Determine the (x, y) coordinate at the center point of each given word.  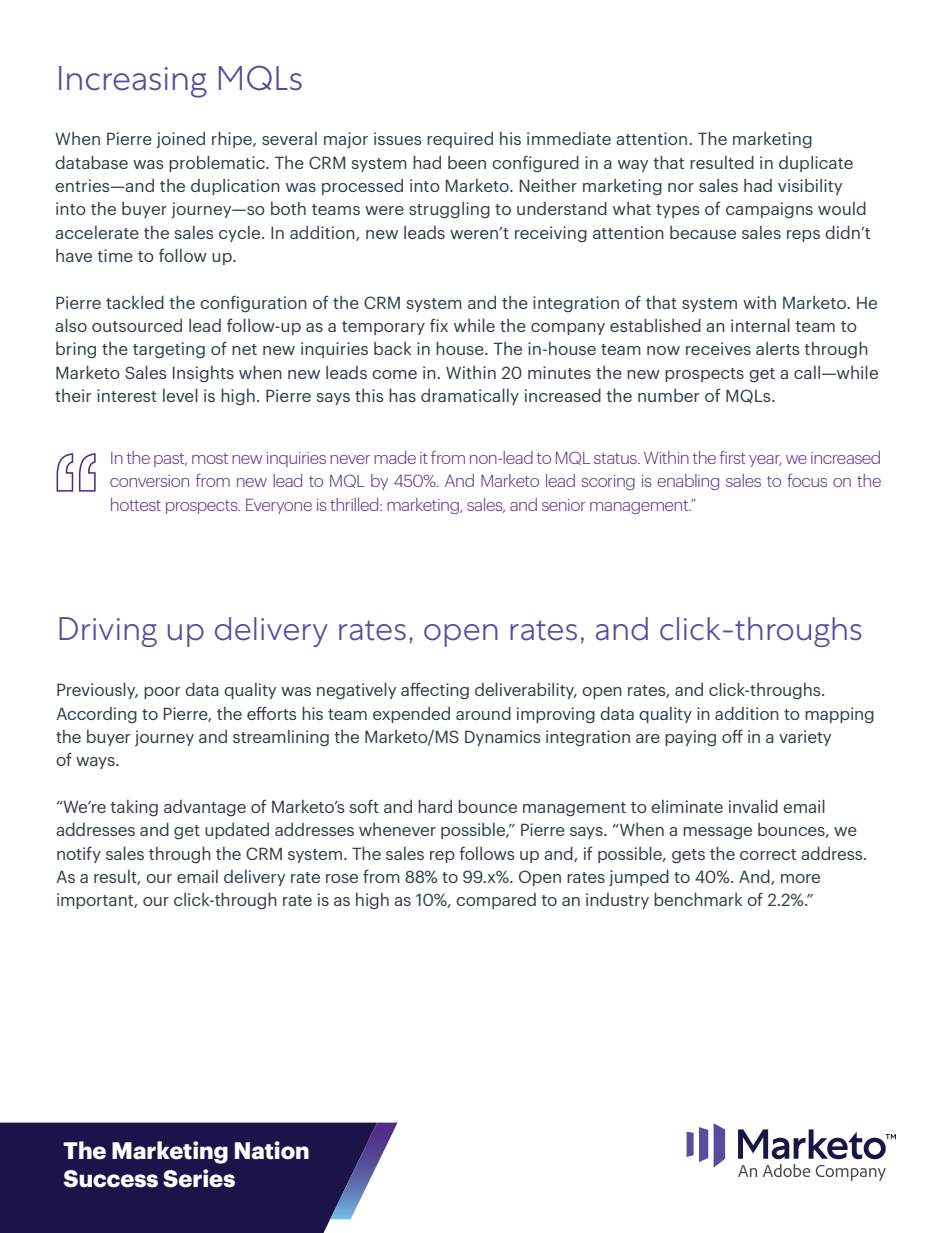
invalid (753, 806)
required (460, 140)
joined (180, 140)
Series (199, 1178)
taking (134, 808)
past (170, 460)
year (765, 461)
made (395, 457)
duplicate (816, 164)
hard (435, 806)
